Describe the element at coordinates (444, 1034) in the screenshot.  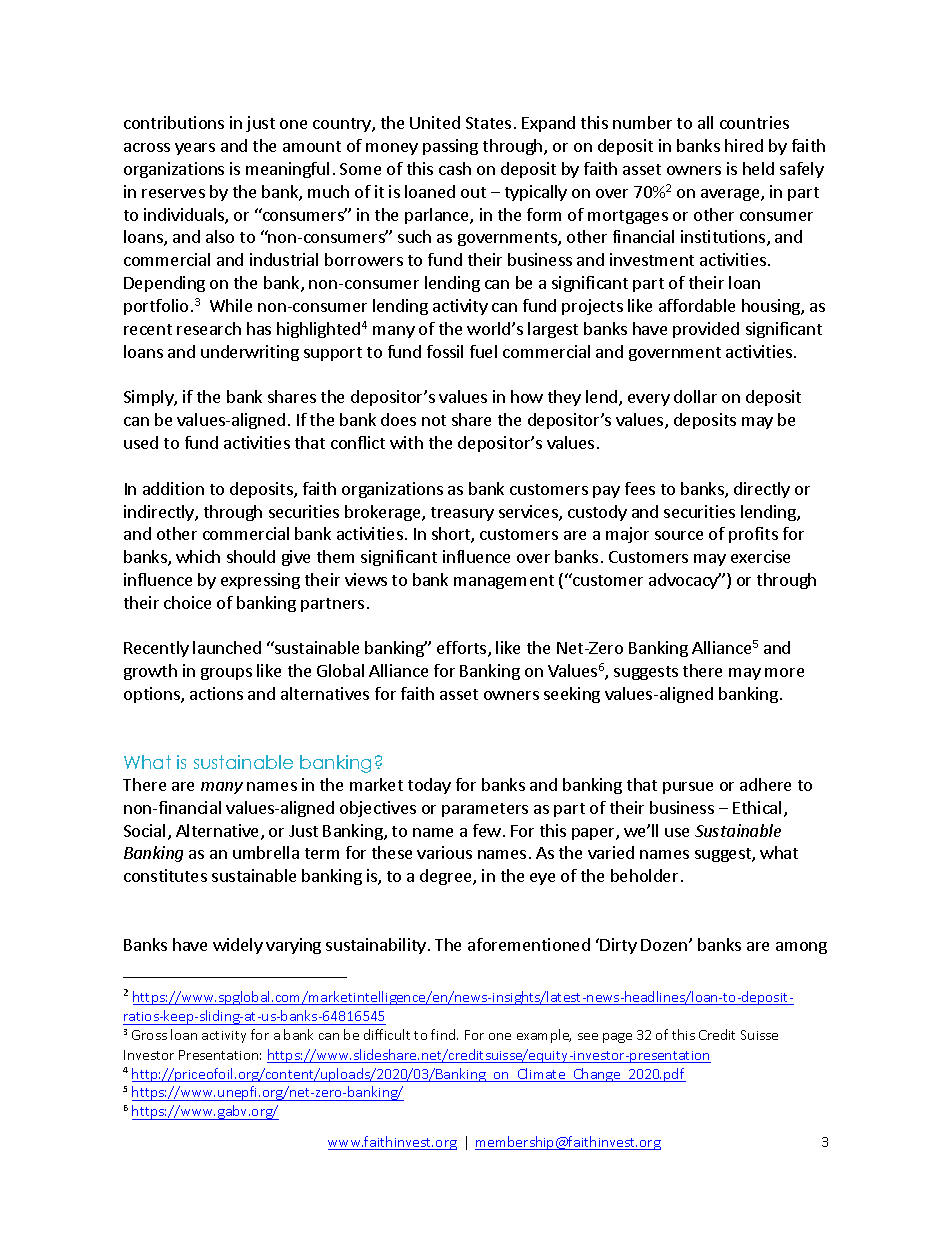
I see `find` at that location.
